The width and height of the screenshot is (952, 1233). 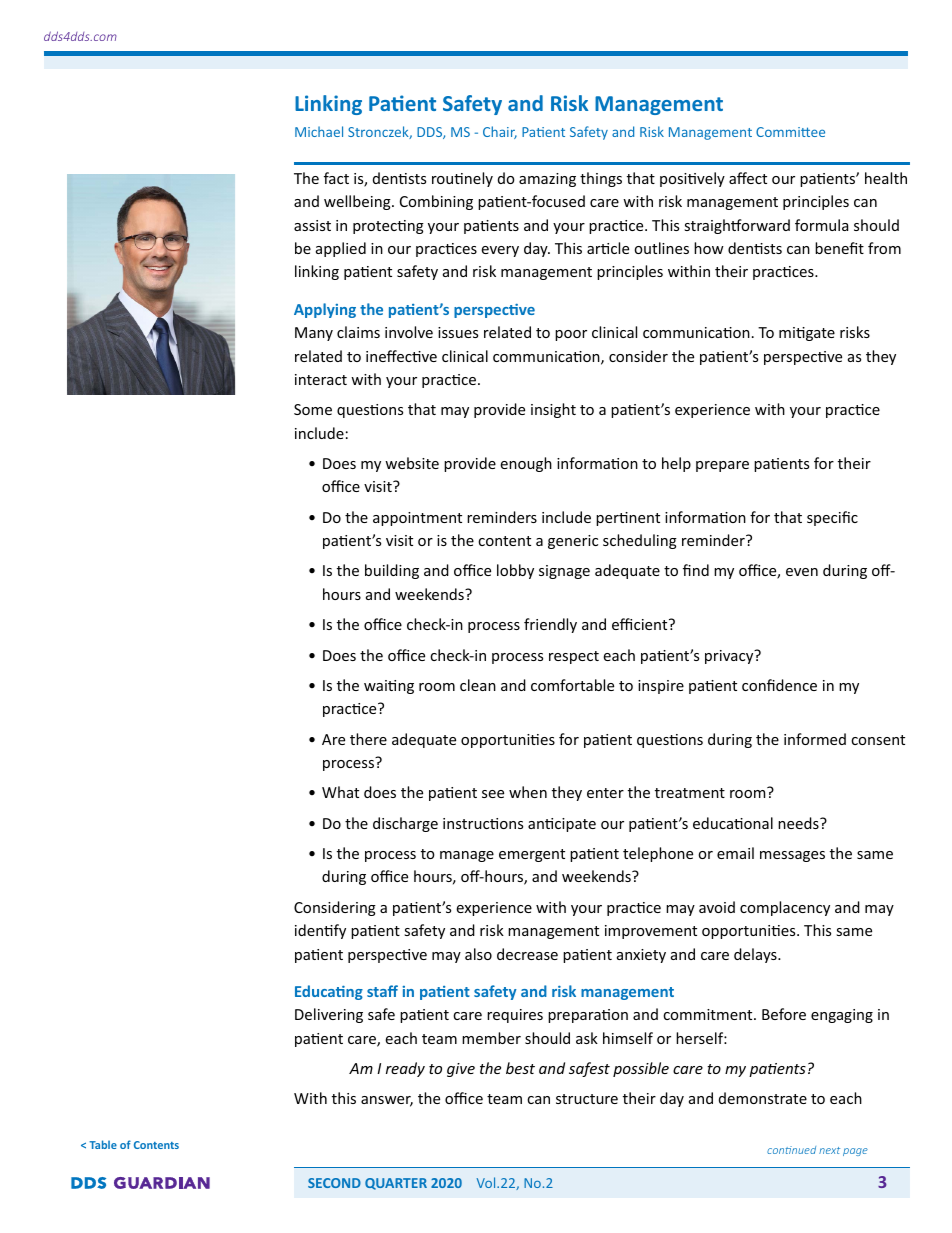 What do you see at coordinates (790, 132) in the screenshot?
I see `Committee` at bounding box center [790, 132].
